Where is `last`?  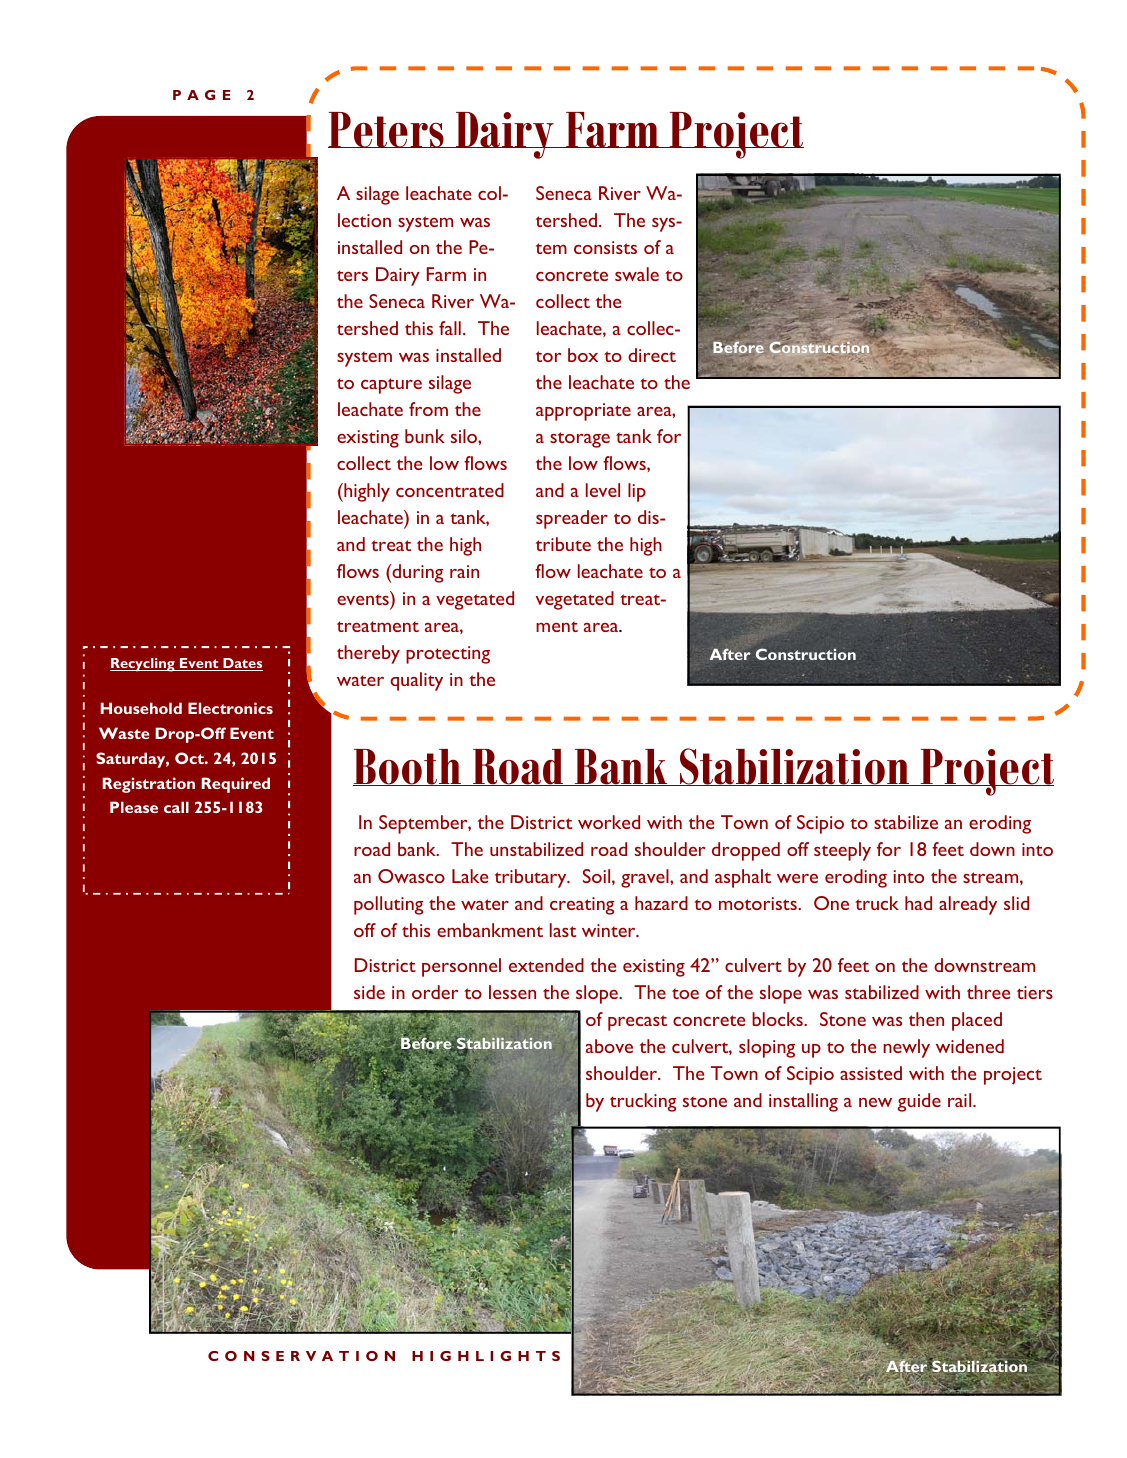
last is located at coordinates (563, 930).
